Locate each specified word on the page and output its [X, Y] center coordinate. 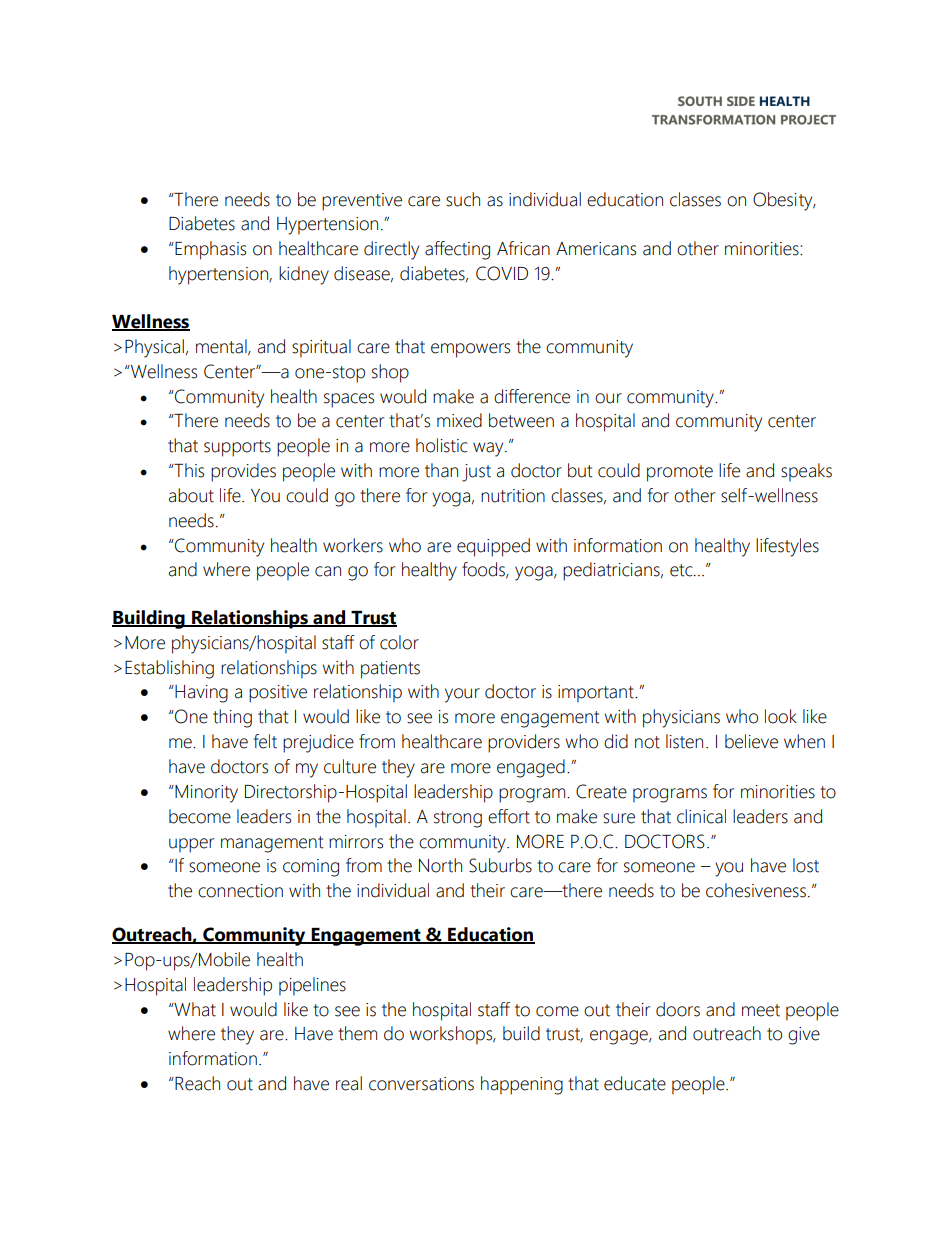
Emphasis [210, 250]
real [349, 1083]
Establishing [169, 669]
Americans [596, 249]
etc [682, 570]
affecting [457, 250]
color [399, 642]
